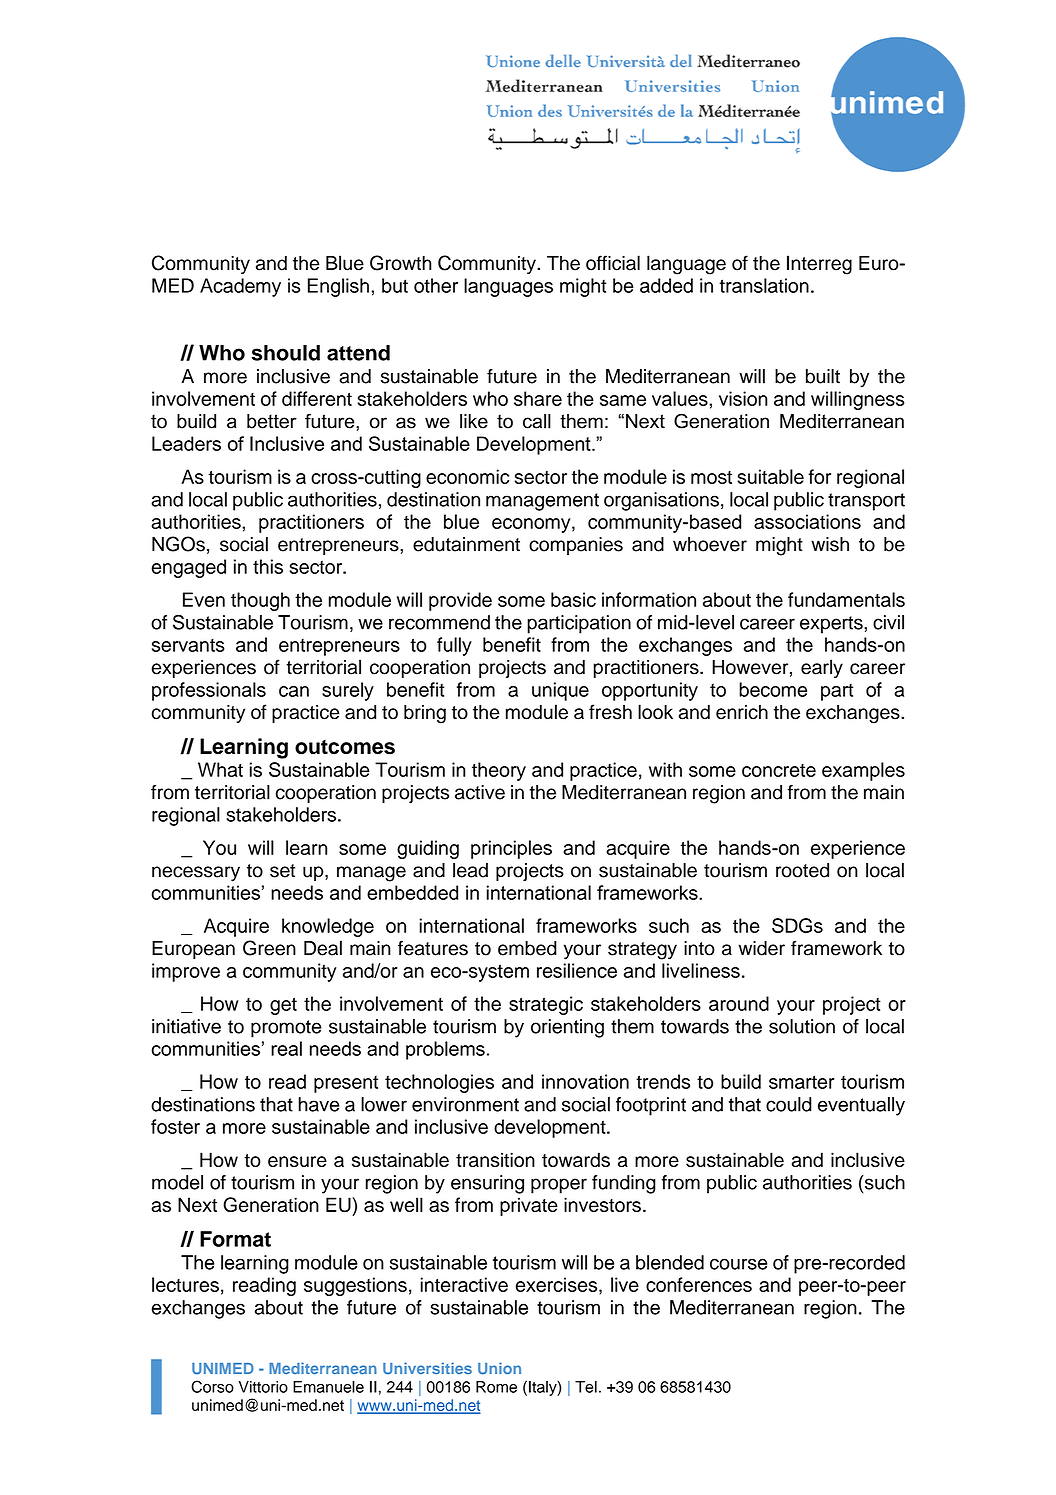 The image size is (1056, 1495). Describe the element at coordinates (282, 871) in the screenshot. I see `set` at that location.
